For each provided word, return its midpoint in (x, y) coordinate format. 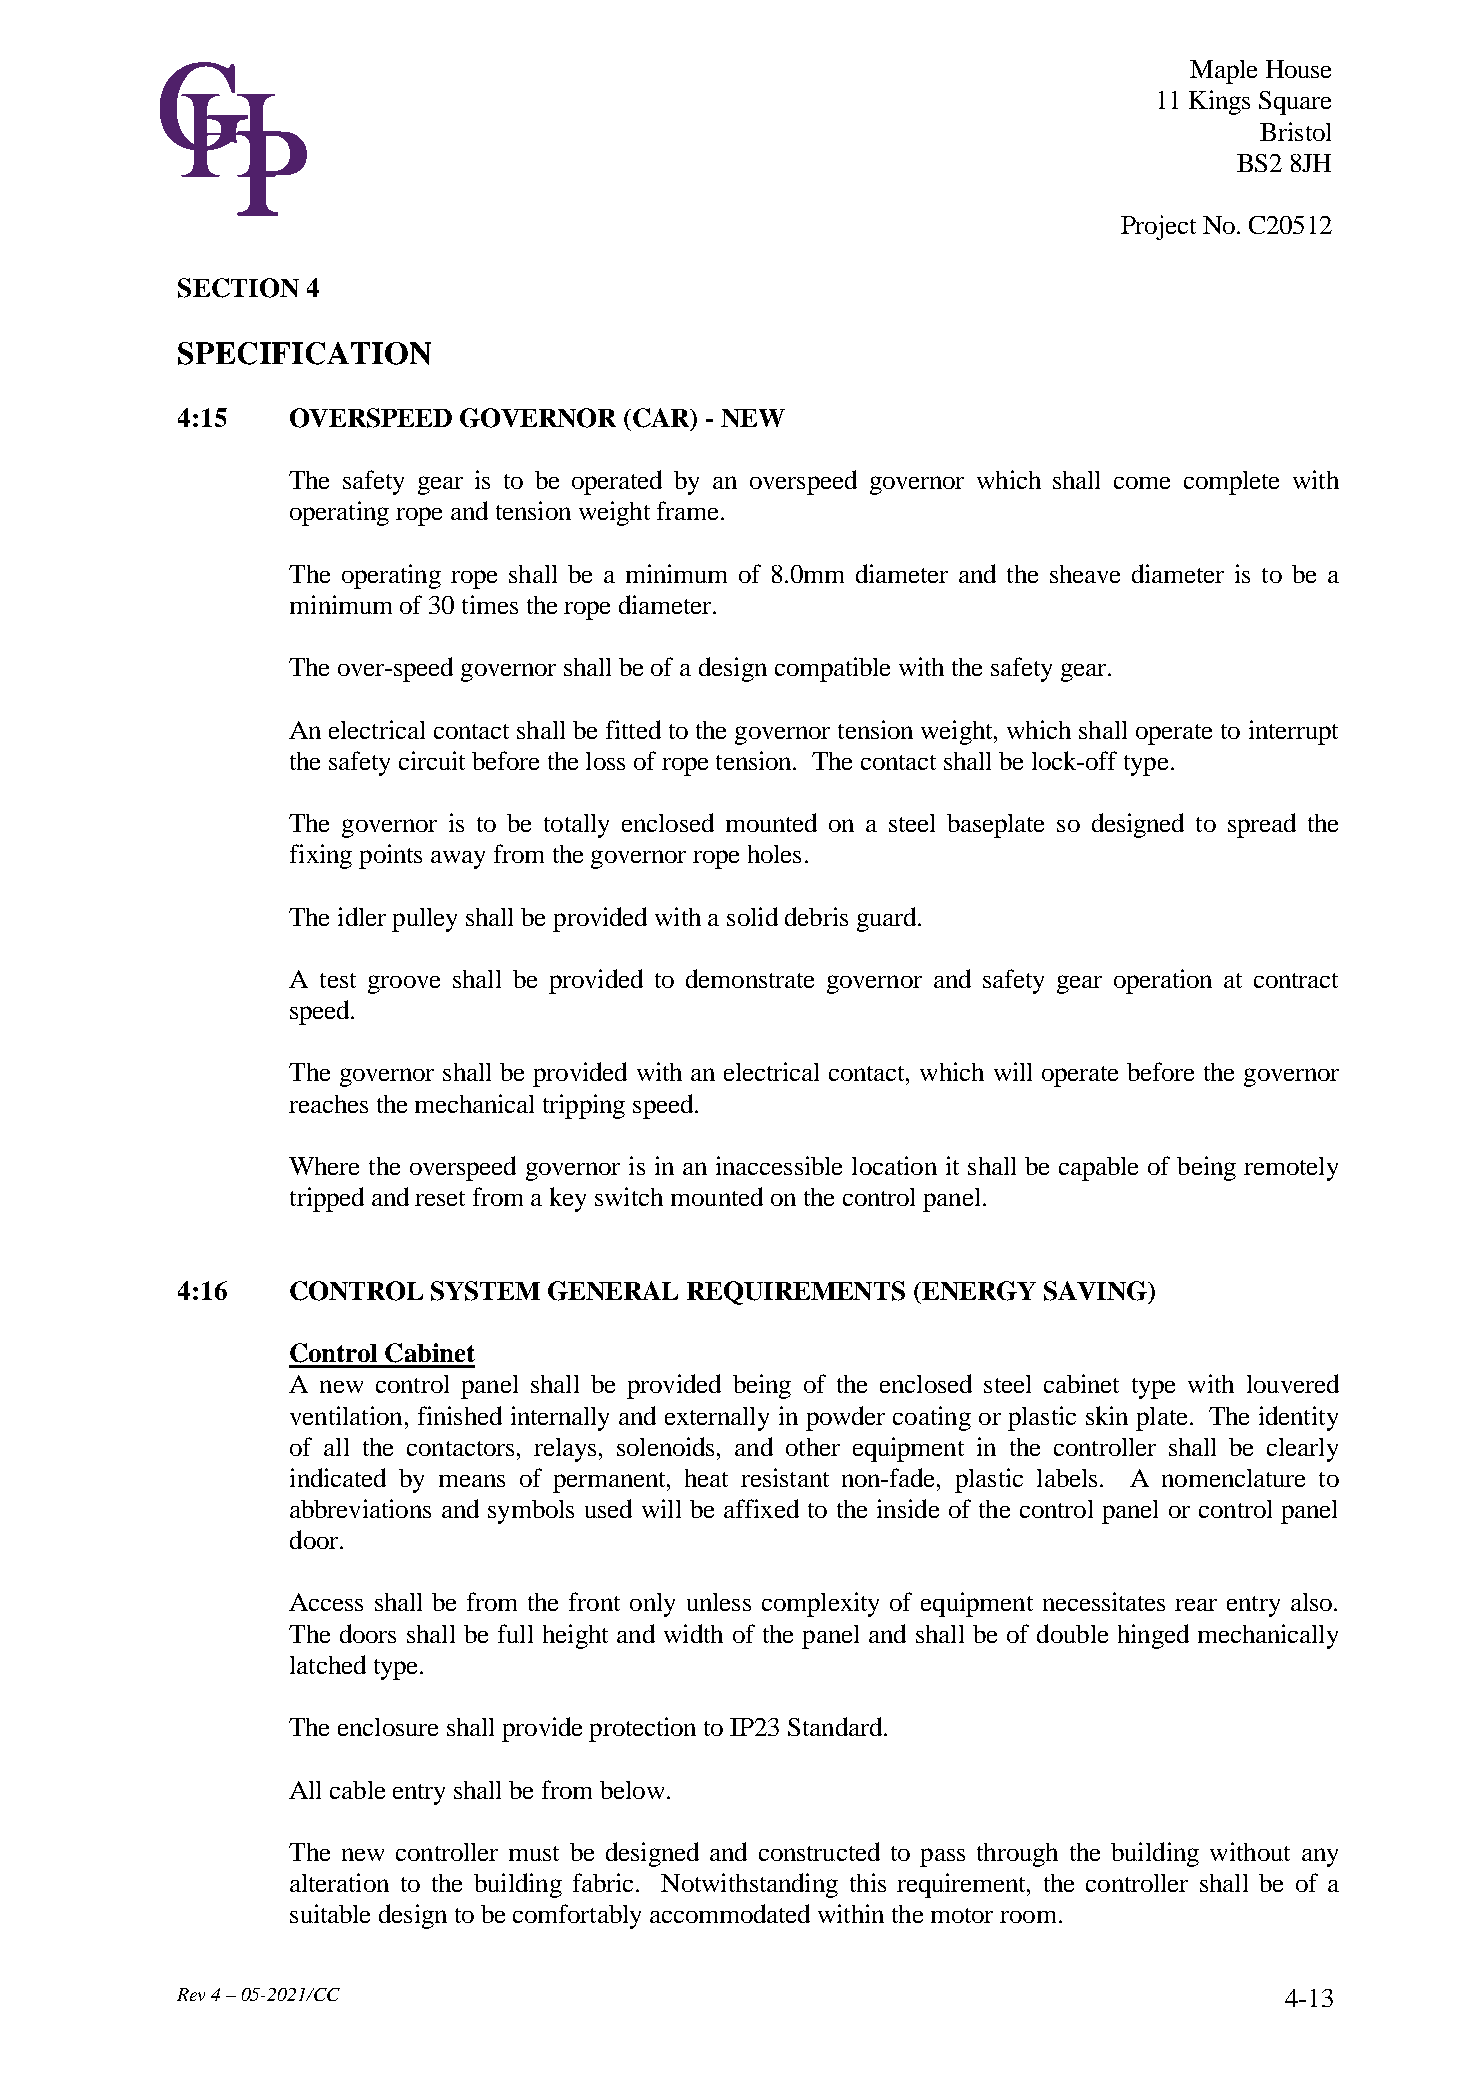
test (338, 980)
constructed (819, 1851)
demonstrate (750, 978)
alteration (339, 1882)
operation (1163, 981)
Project (1158, 227)
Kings (1219, 102)
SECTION (238, 288)
